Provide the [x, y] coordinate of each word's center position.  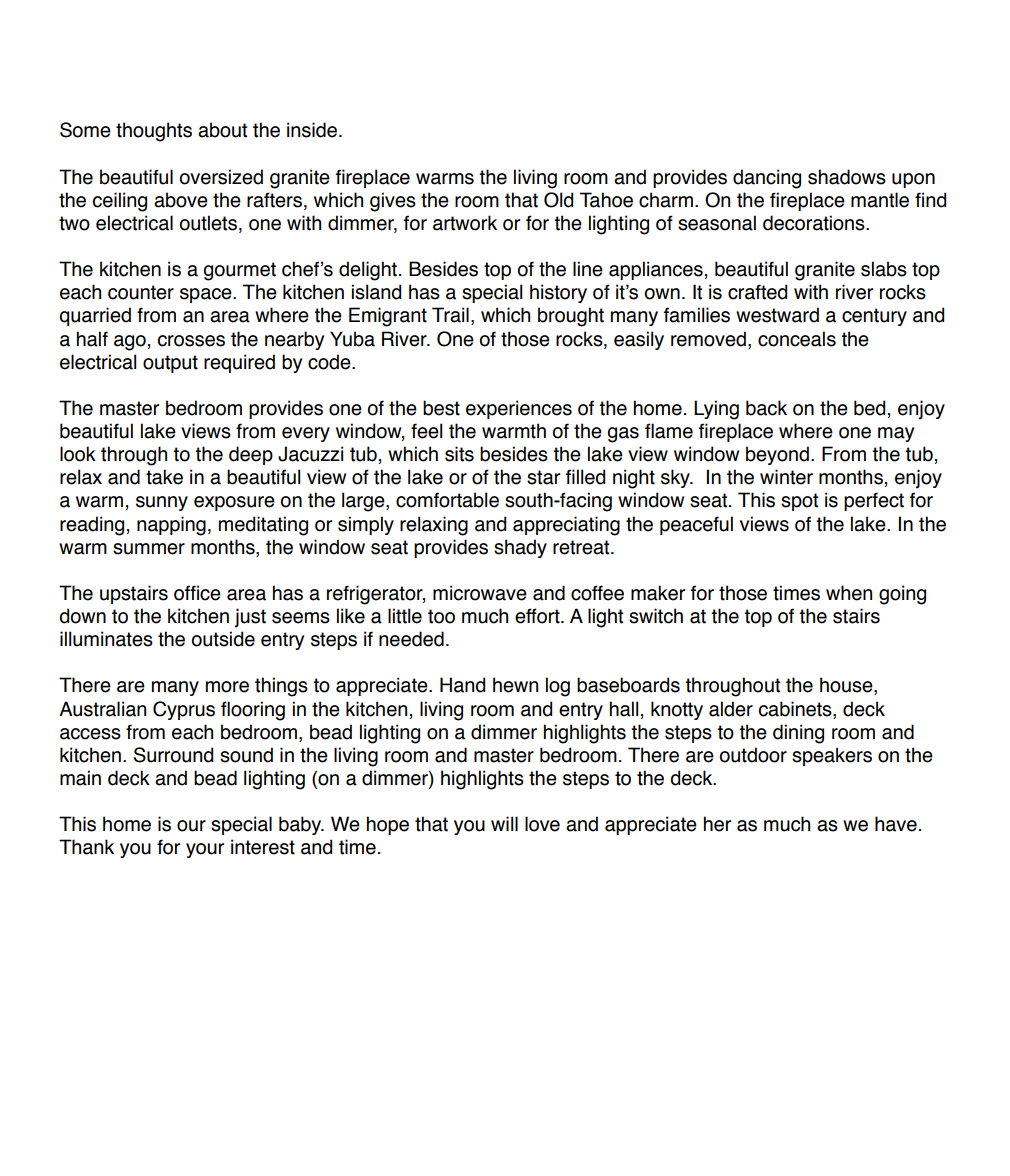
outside [223, 639]
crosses [191, 341]
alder [731, 709]
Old [558, 200]
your [205, 850]
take [164, 477]
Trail [450, 315]
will [504, 823]
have [896, 824]
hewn [515, 685]
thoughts [154, 132]
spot [799, 502]
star [543, 477]
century [874, 317]
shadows [847, 177]
